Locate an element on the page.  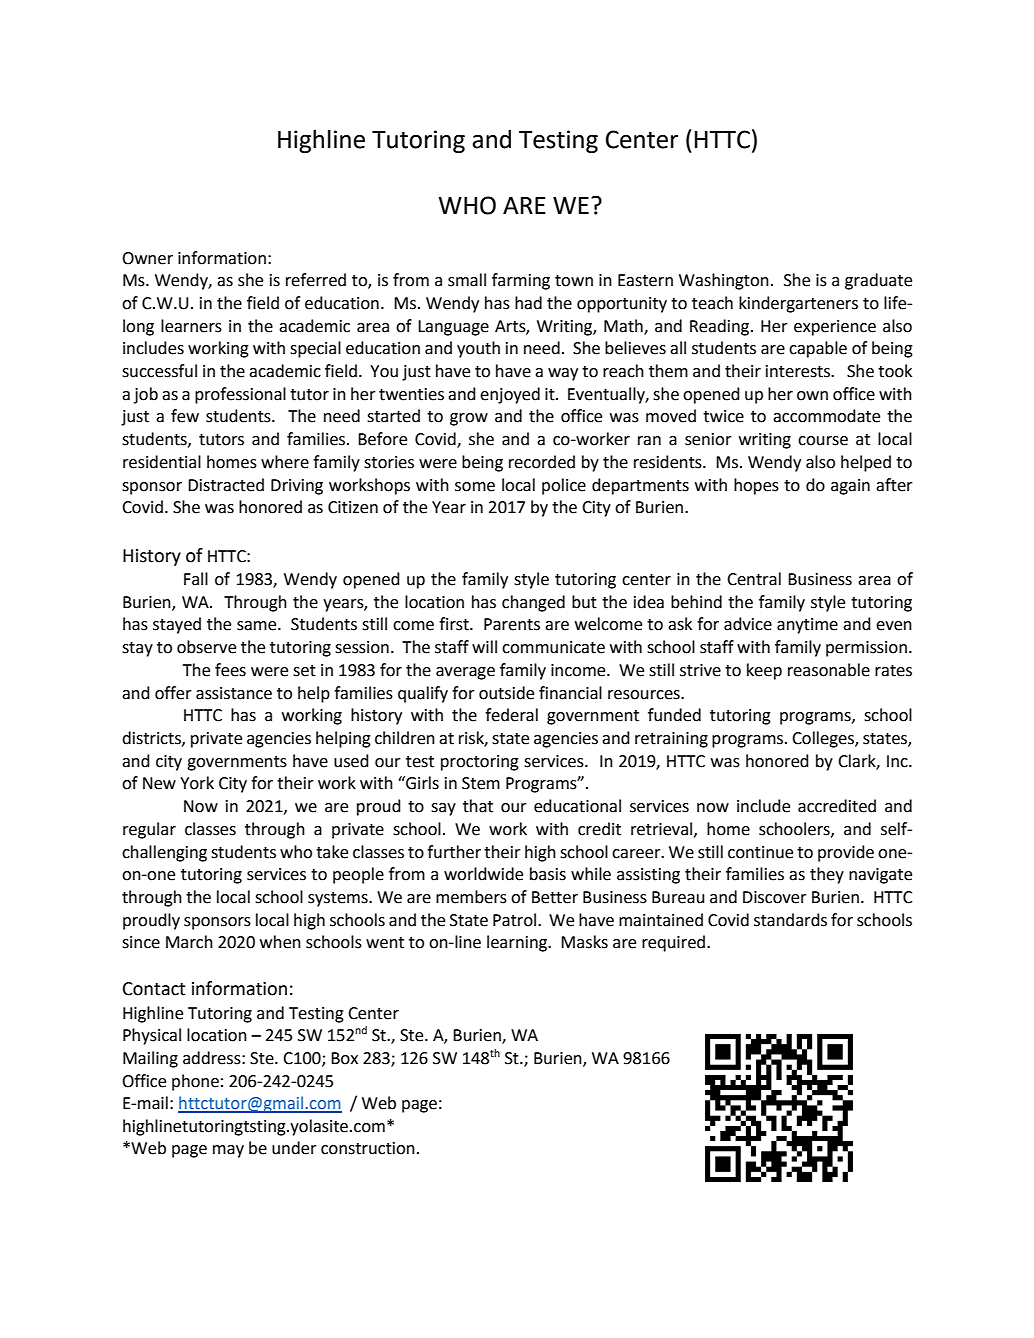
Central is located at coordinates (754, 579).
